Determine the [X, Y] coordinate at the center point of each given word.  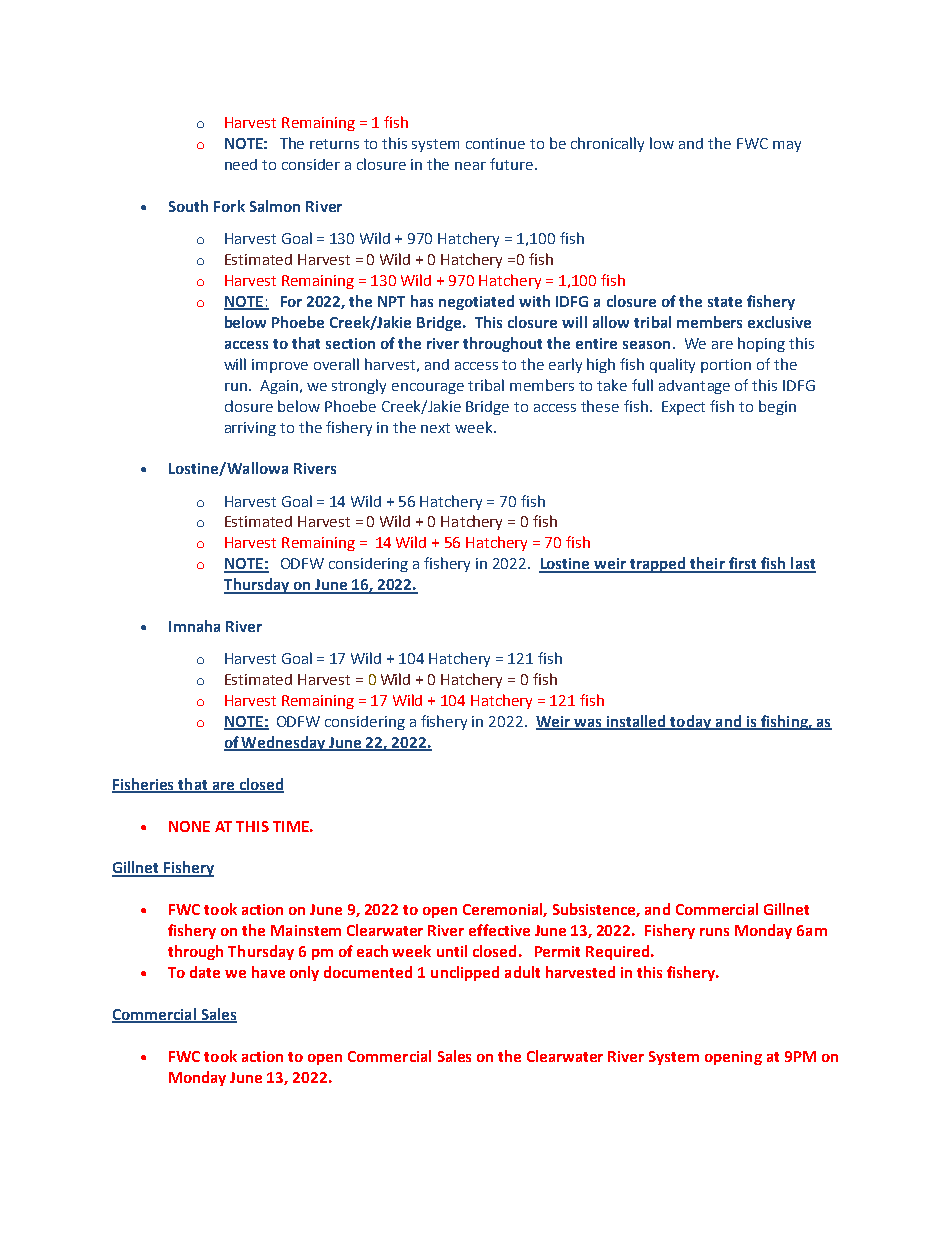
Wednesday [284, 743]
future [513, 164]
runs [714, 932]
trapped [658, 565]
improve [280, 366]
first [742, 564]
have [268, 972]
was [588, 724]
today [691, 722]
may [787, 146]
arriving [250, 429]
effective [499, 930]
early [565, 365]
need [241, 164]
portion [726, 366]
